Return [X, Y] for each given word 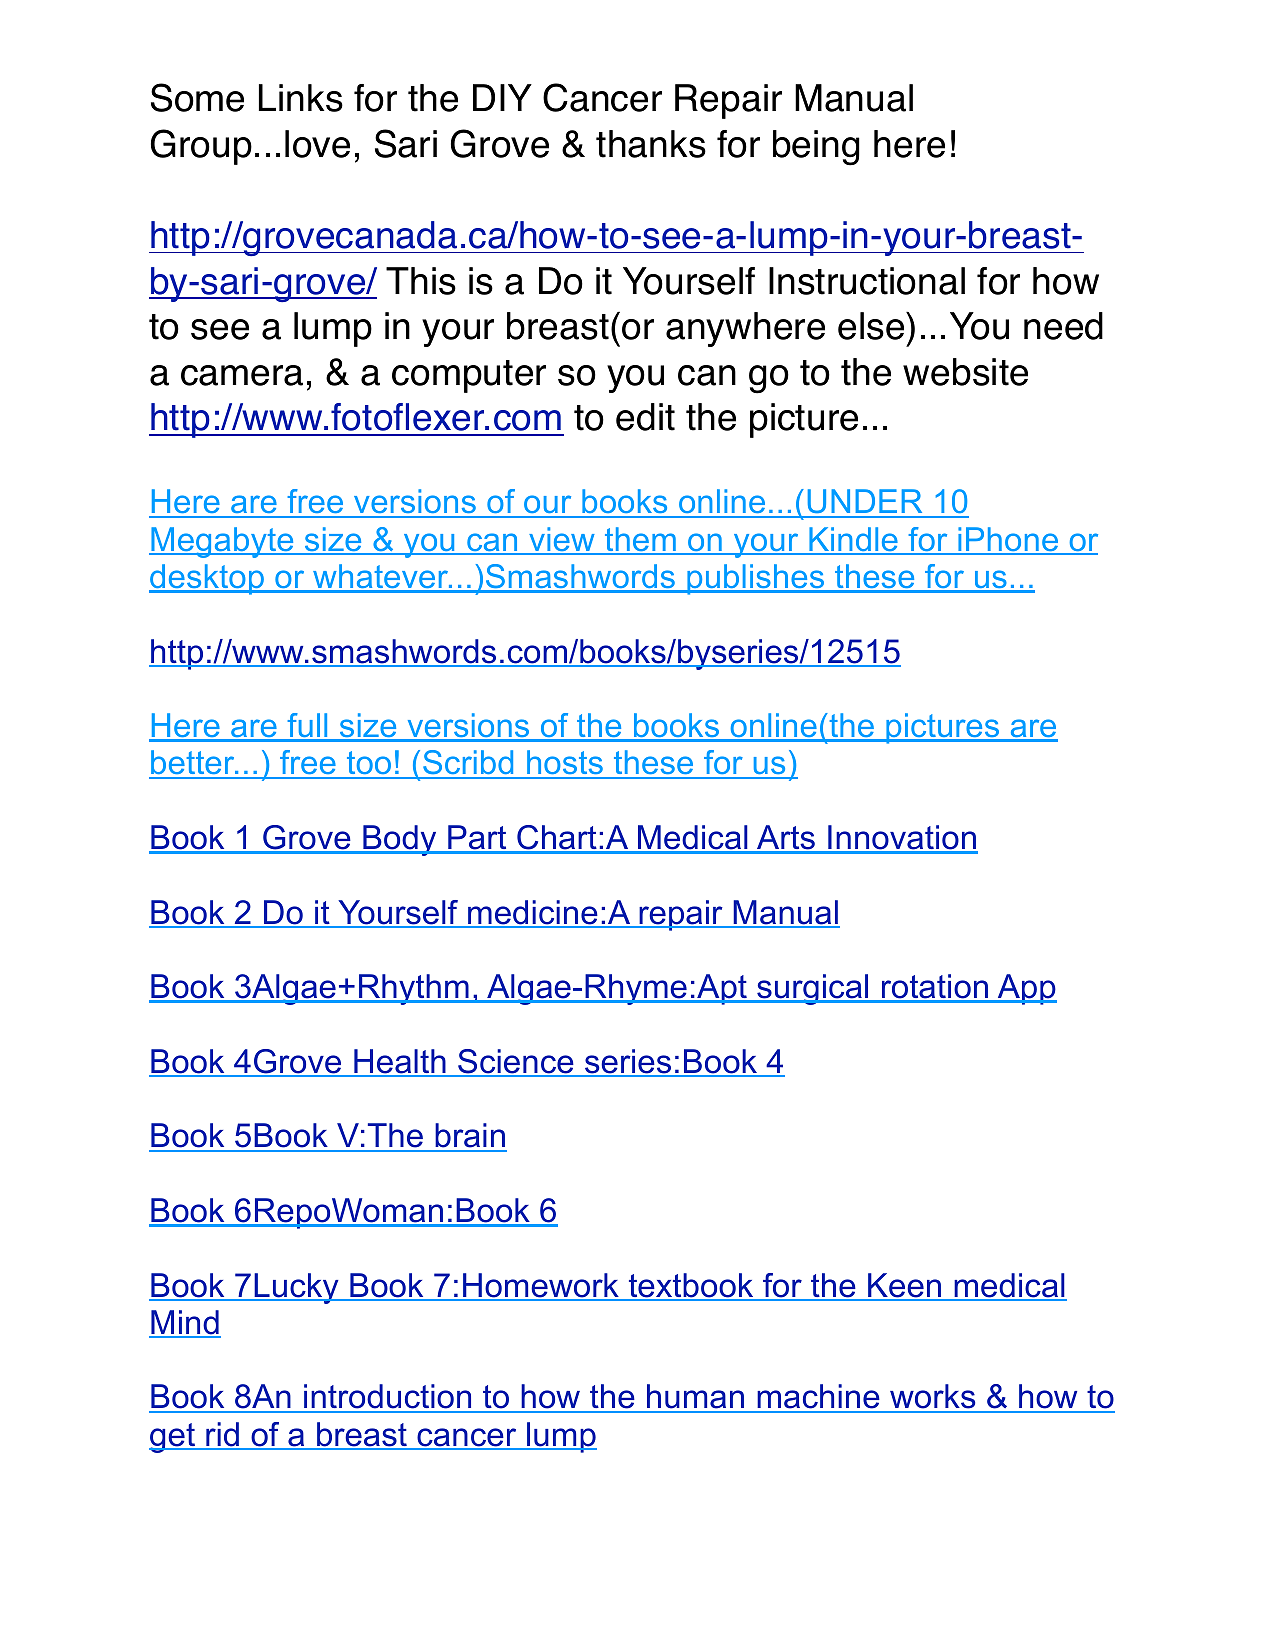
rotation [935, 988]
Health [400, 1062]
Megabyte [222, 542]
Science [516, 1062]
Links [301, 98]
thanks [651, 144]
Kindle [853, 540]
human [695, 1398]
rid [222, 1435]
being [816, 148]
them [640, 540]
